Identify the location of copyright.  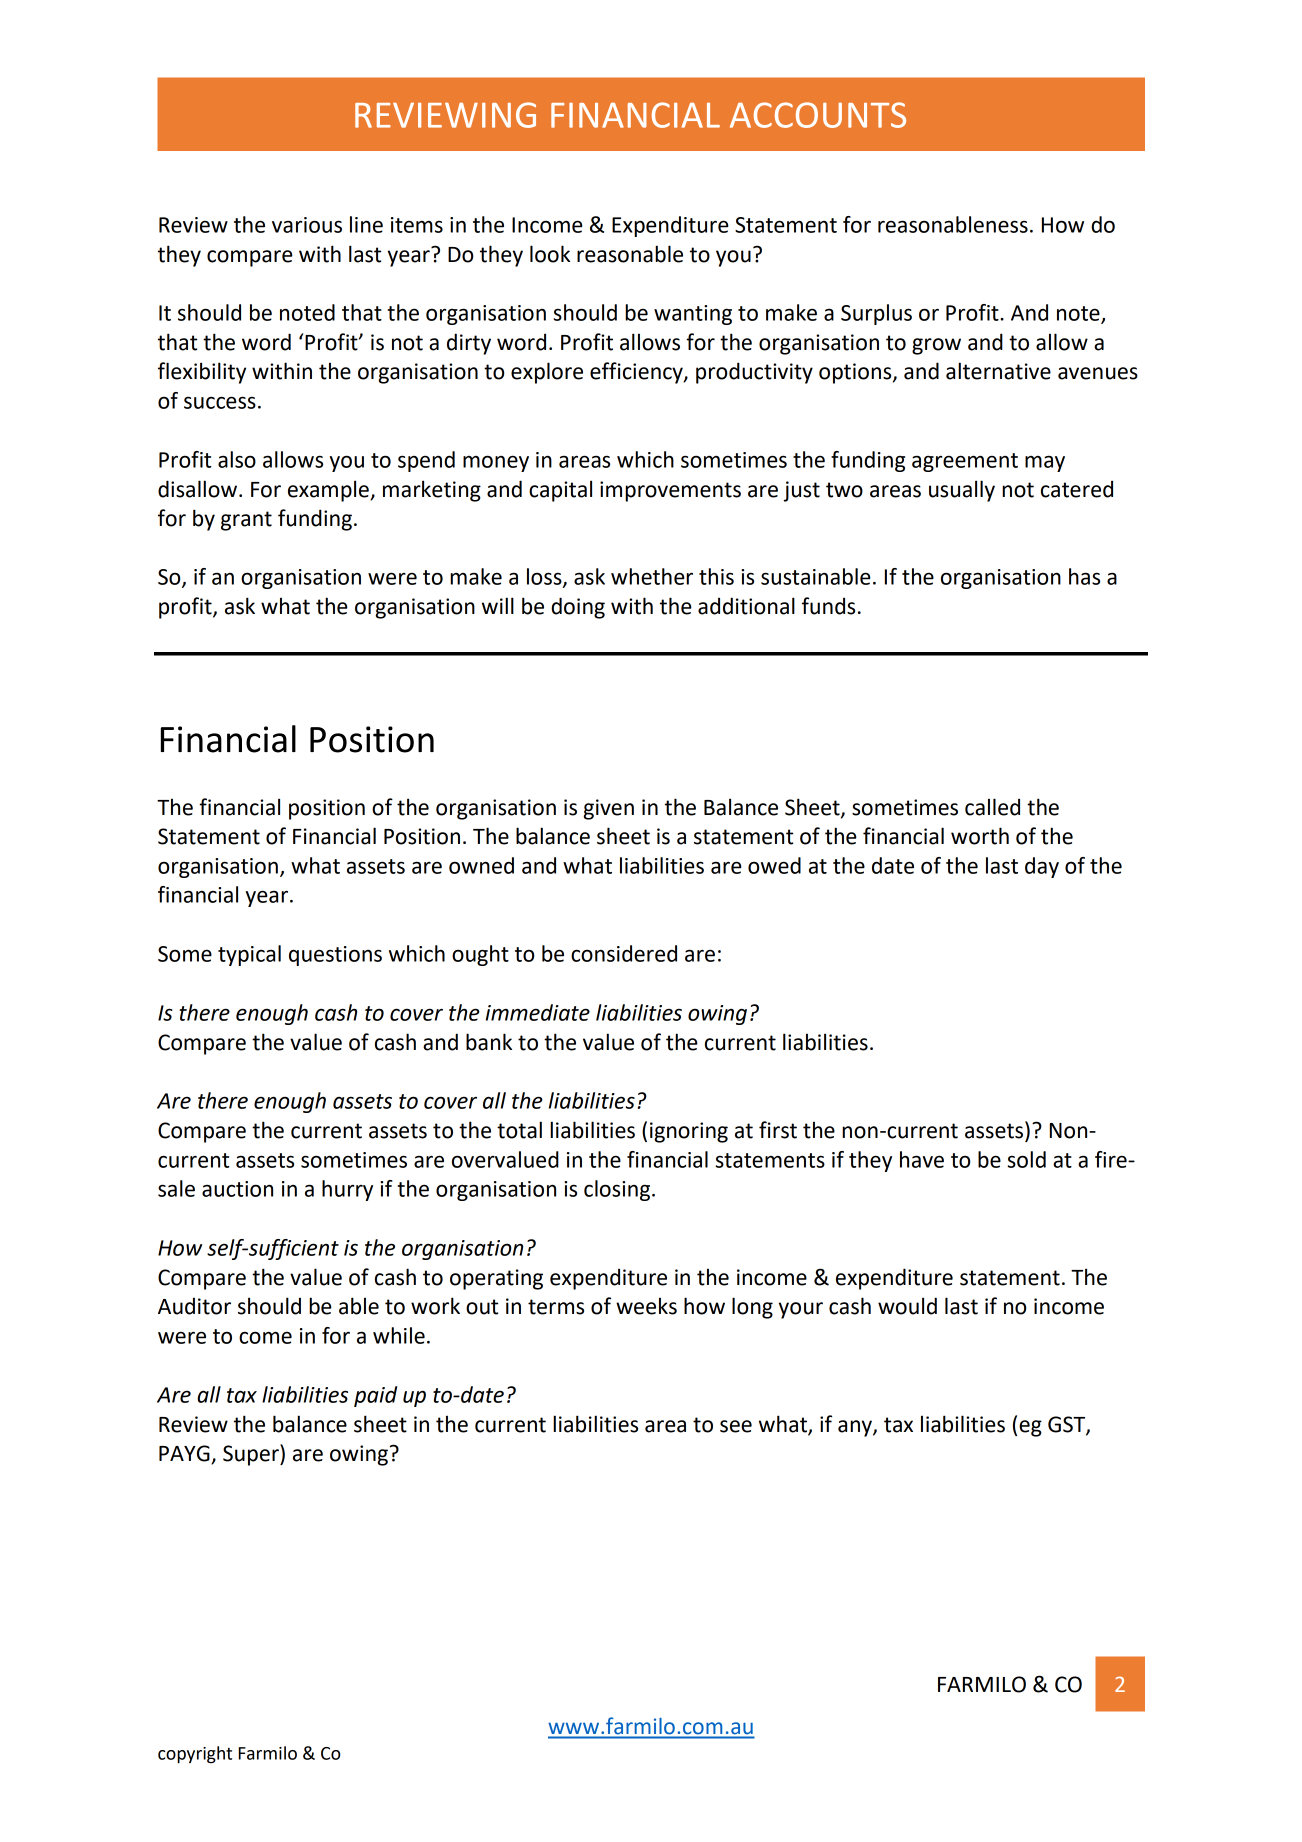
(195, 1755).
